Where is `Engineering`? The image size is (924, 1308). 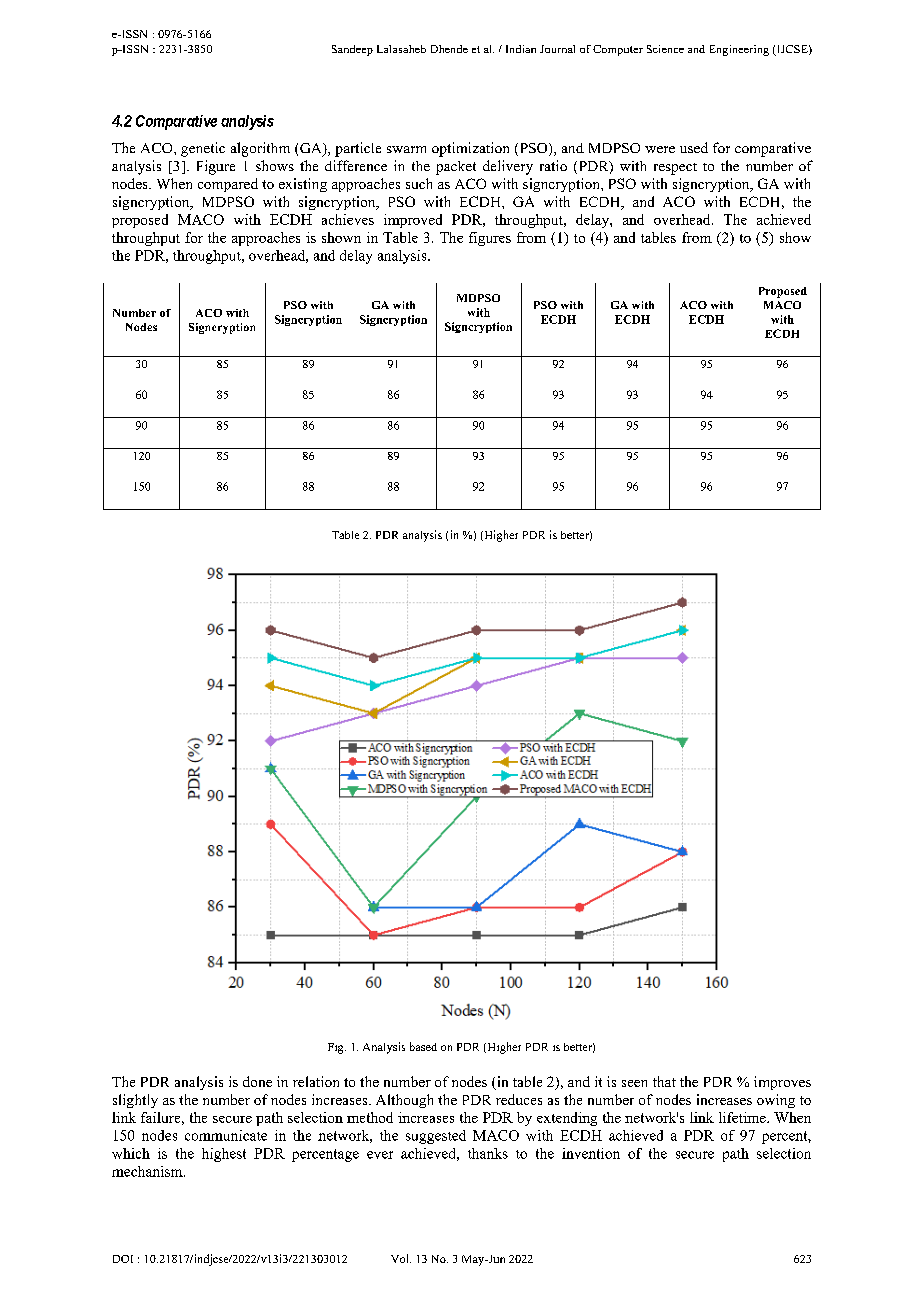 Engineering is located at coordinates (739, 50).
